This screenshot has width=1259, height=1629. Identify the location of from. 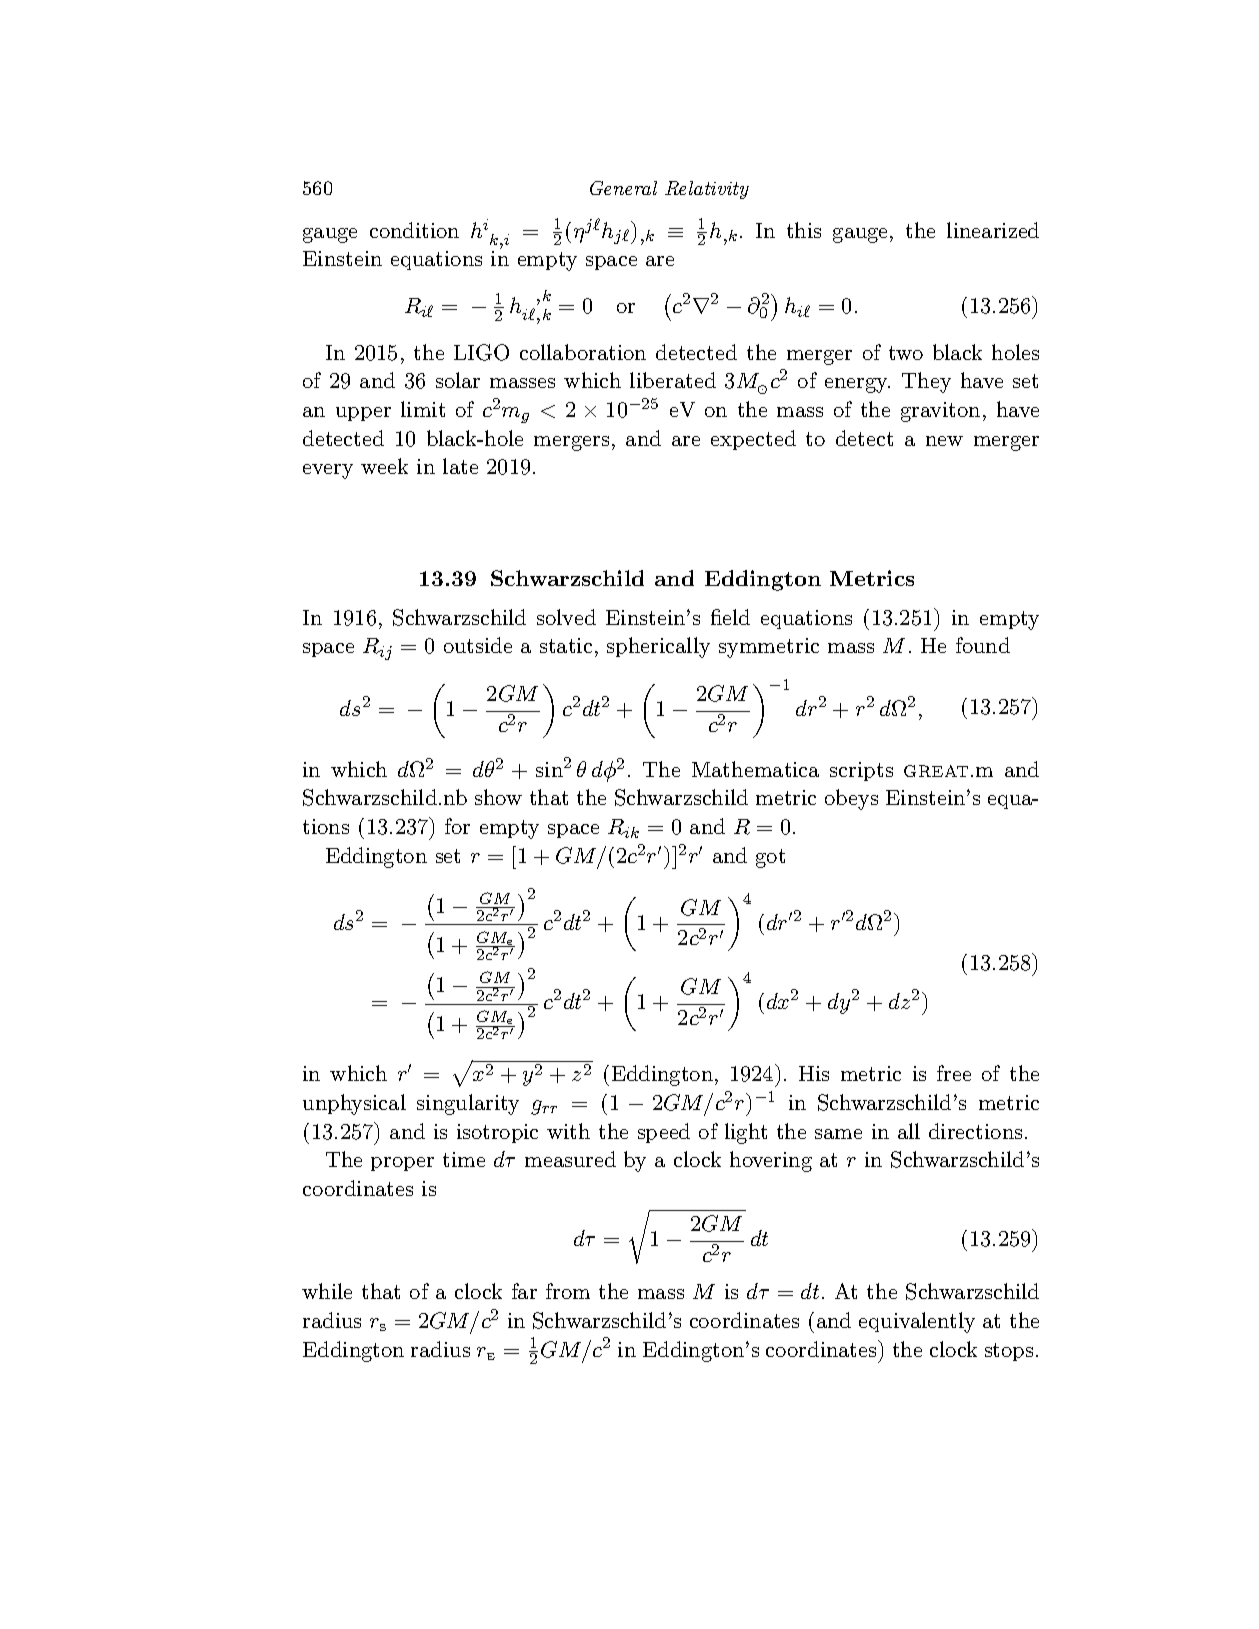
(568, 1291).
